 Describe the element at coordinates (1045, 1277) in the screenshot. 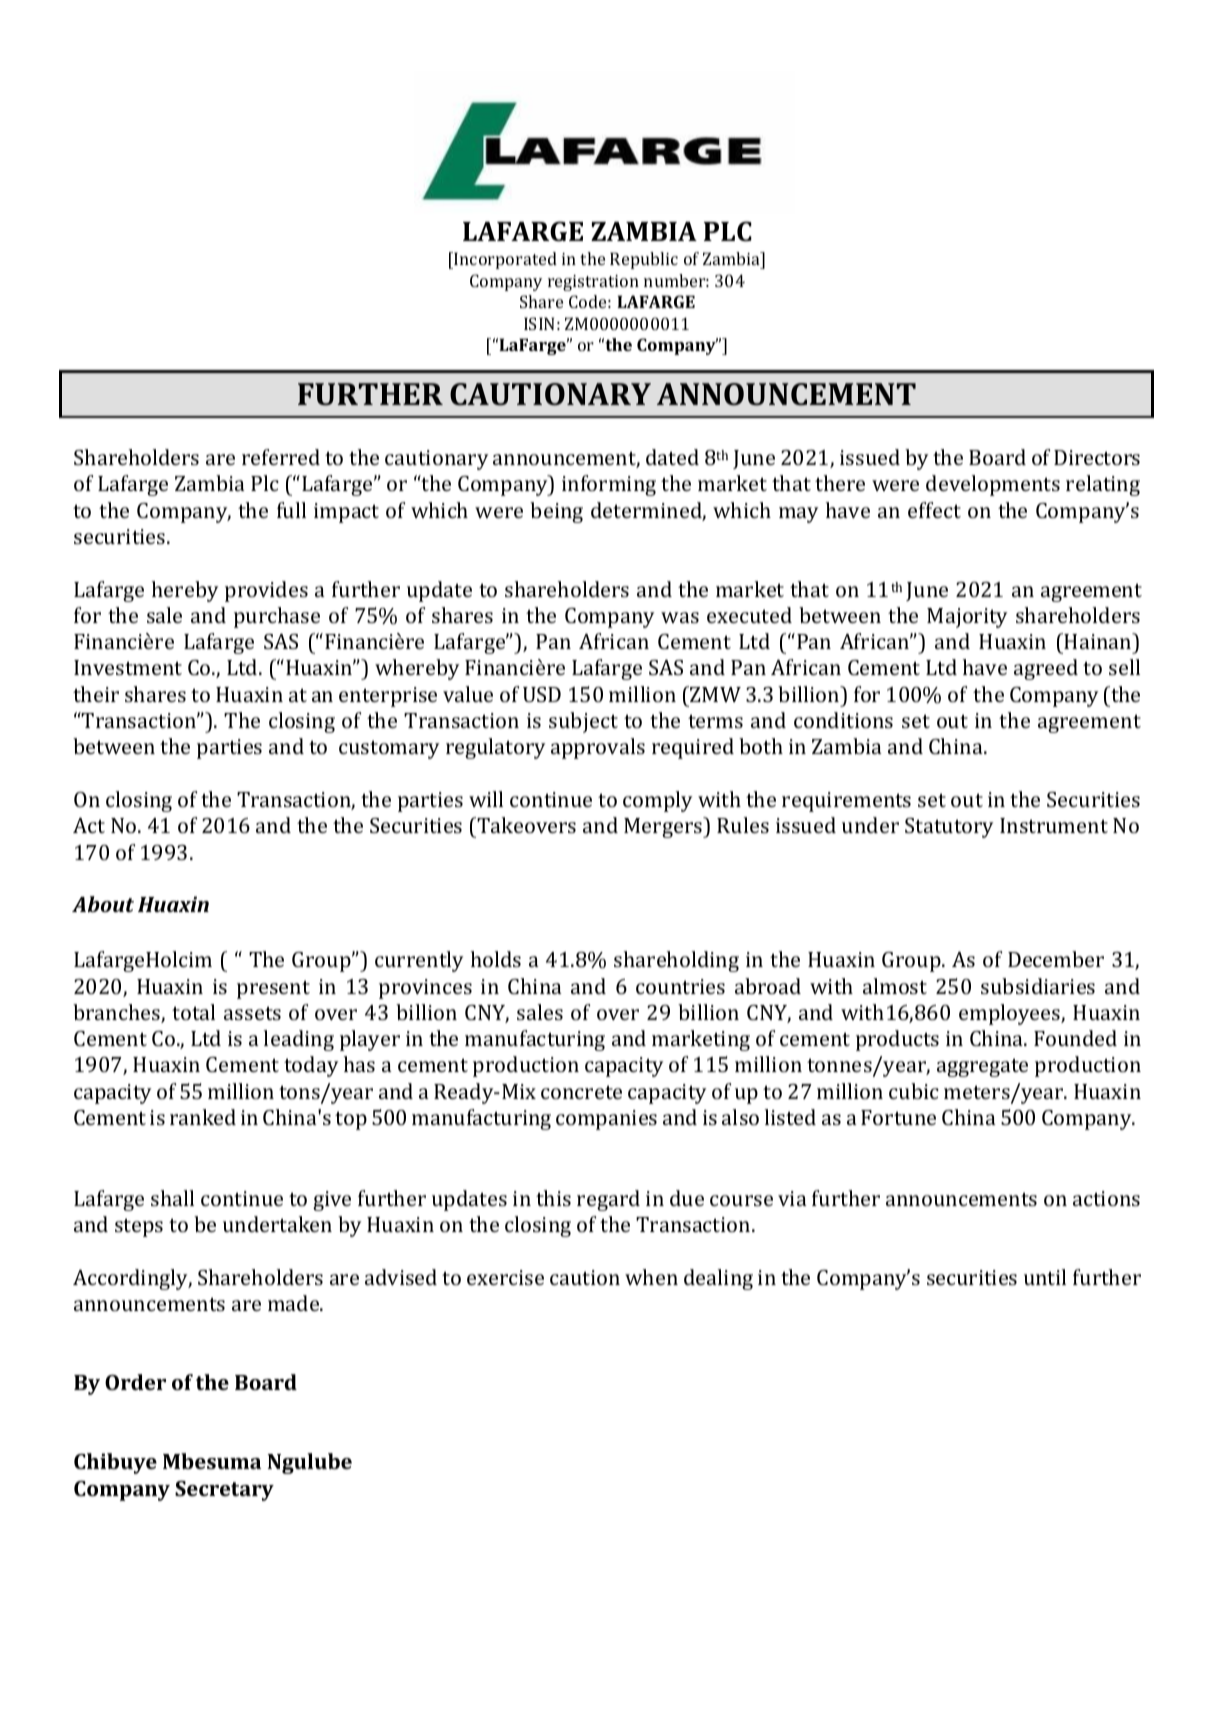

I see `until` at that location.
